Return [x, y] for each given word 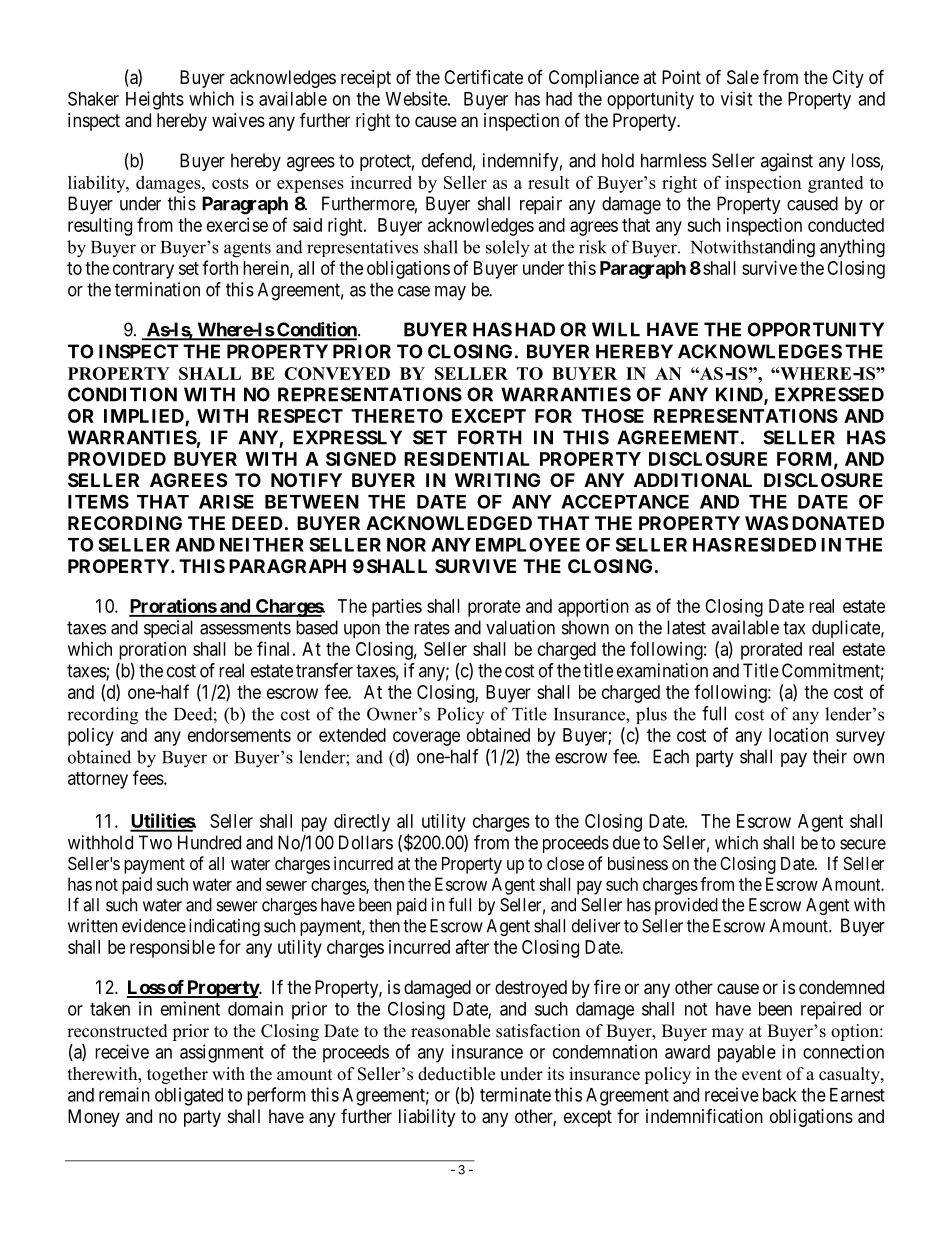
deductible [456, 1074]
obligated [189, 1096]
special [168, 629]
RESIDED [775, 544]
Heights [155, 100]
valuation [520, 627]
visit [736, 98]
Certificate [483, 77]
